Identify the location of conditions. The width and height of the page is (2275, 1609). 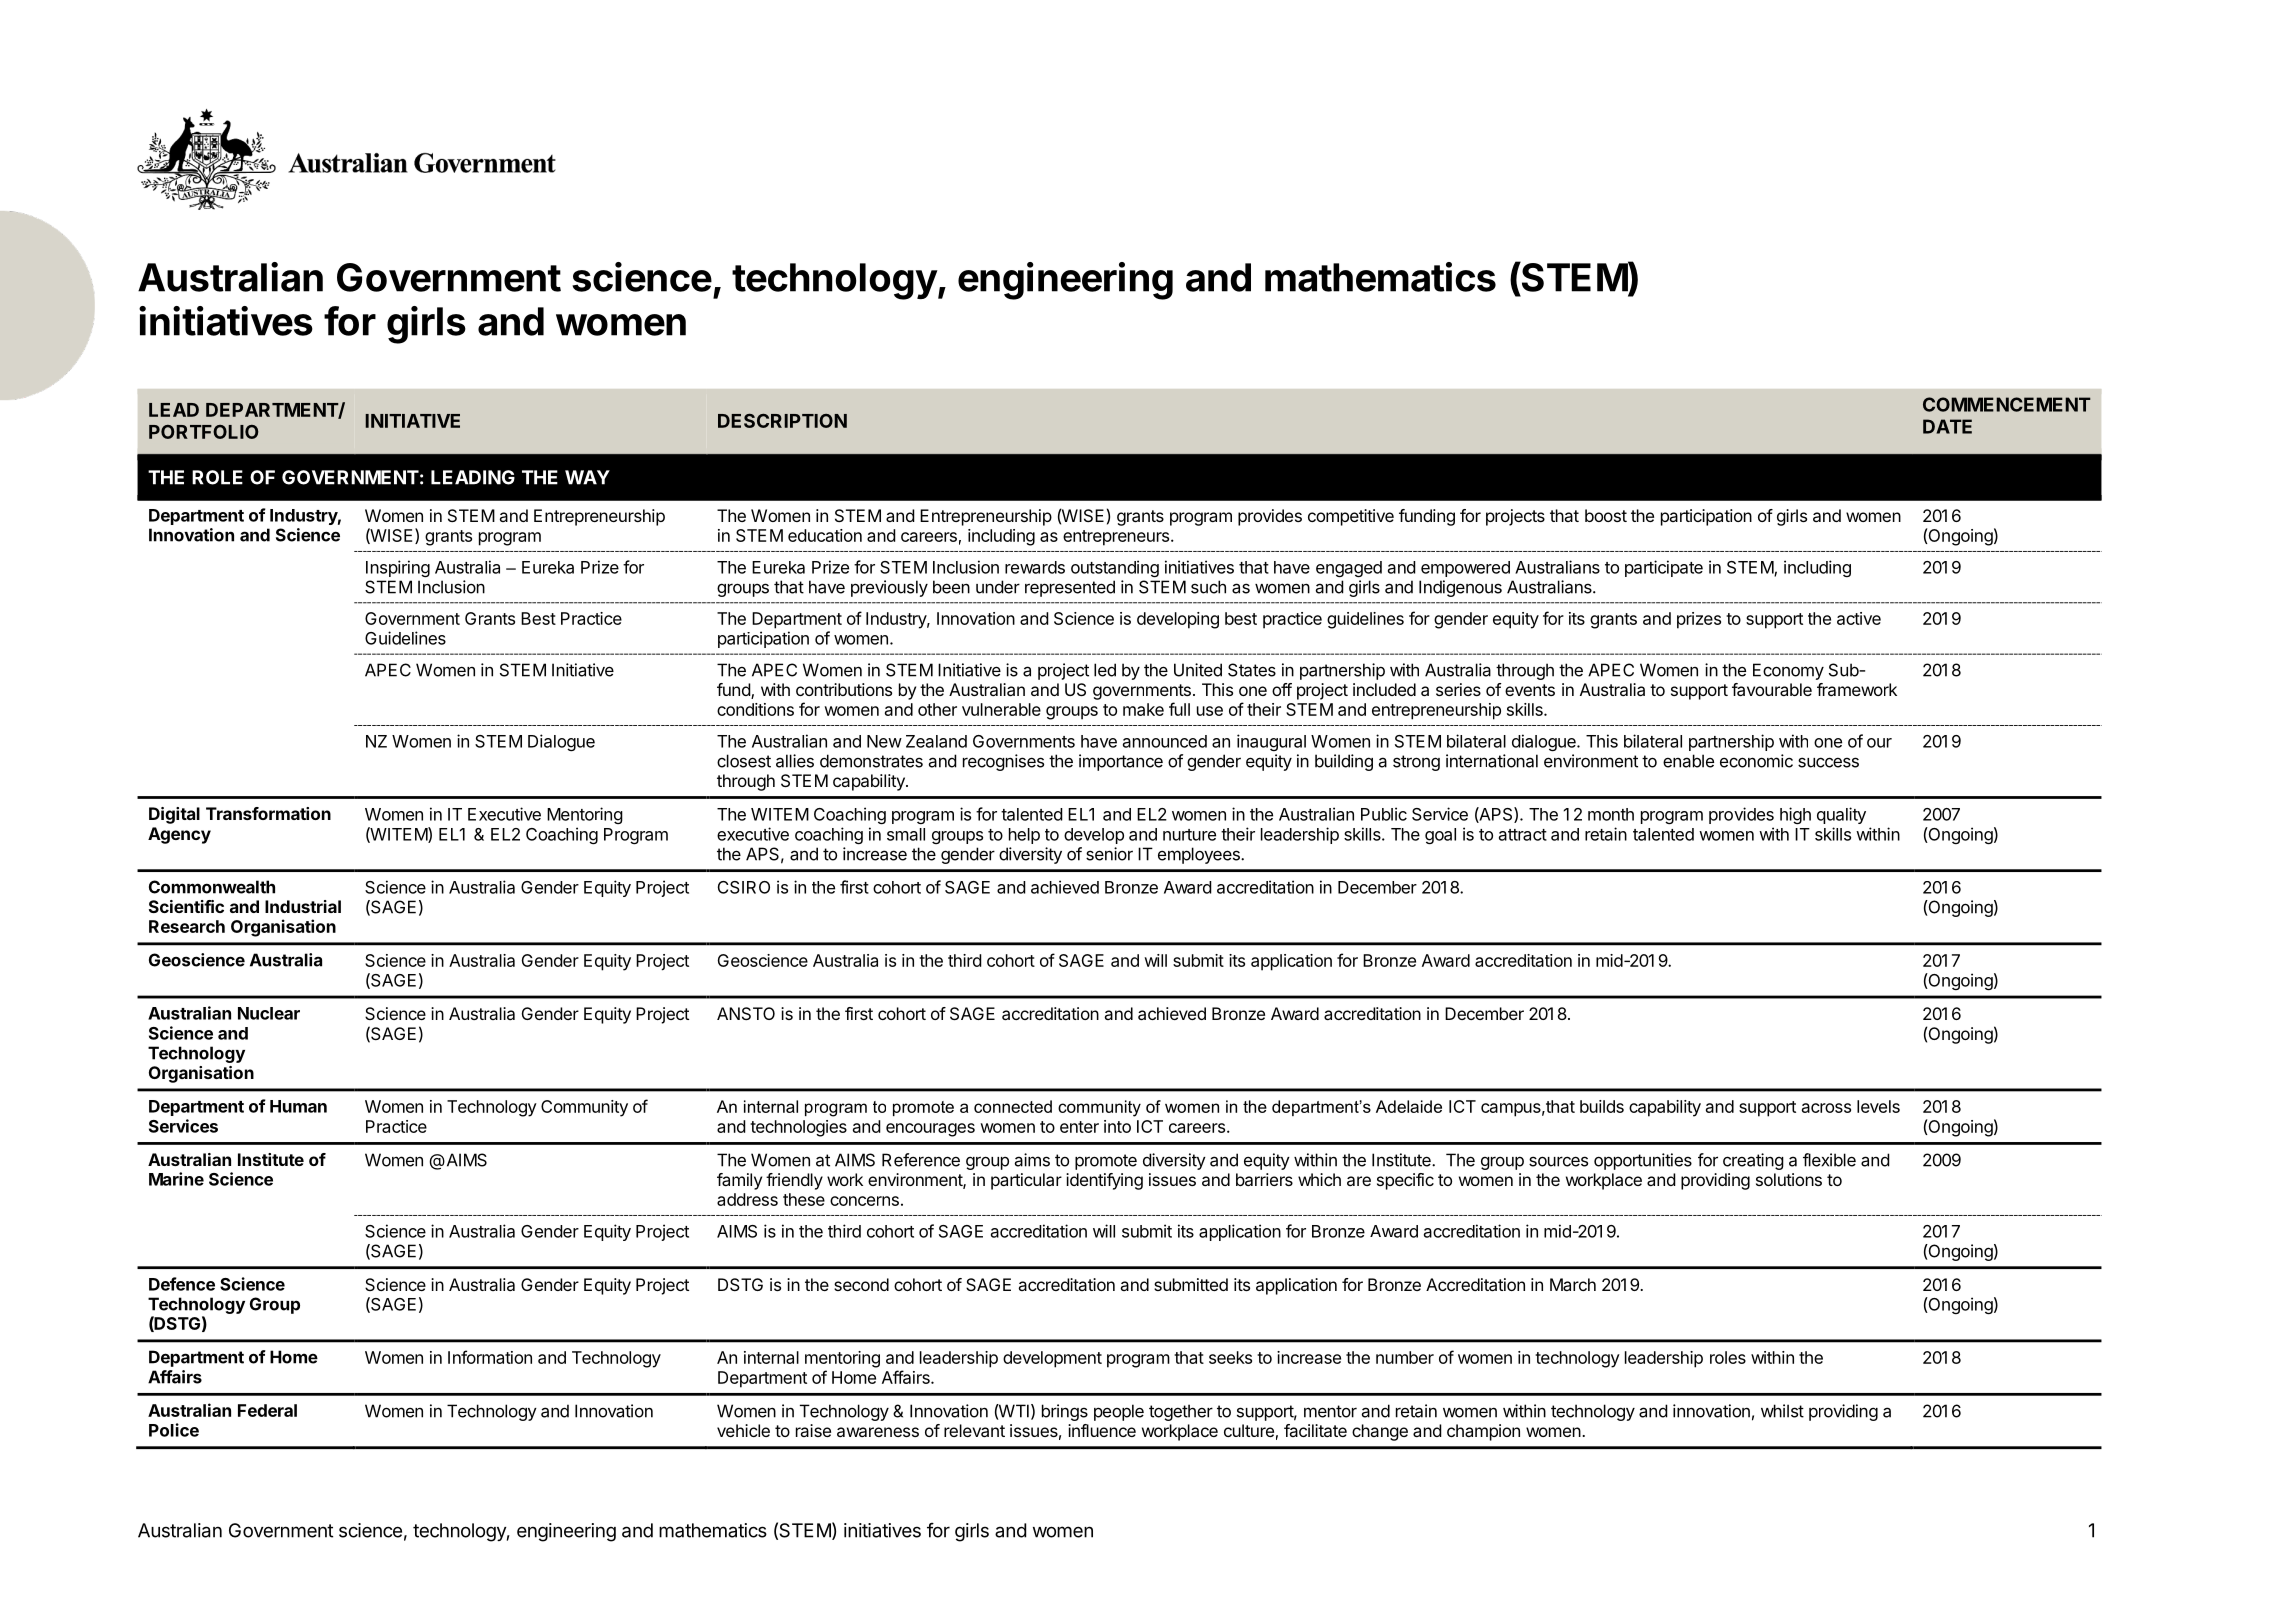
(755, 709).
